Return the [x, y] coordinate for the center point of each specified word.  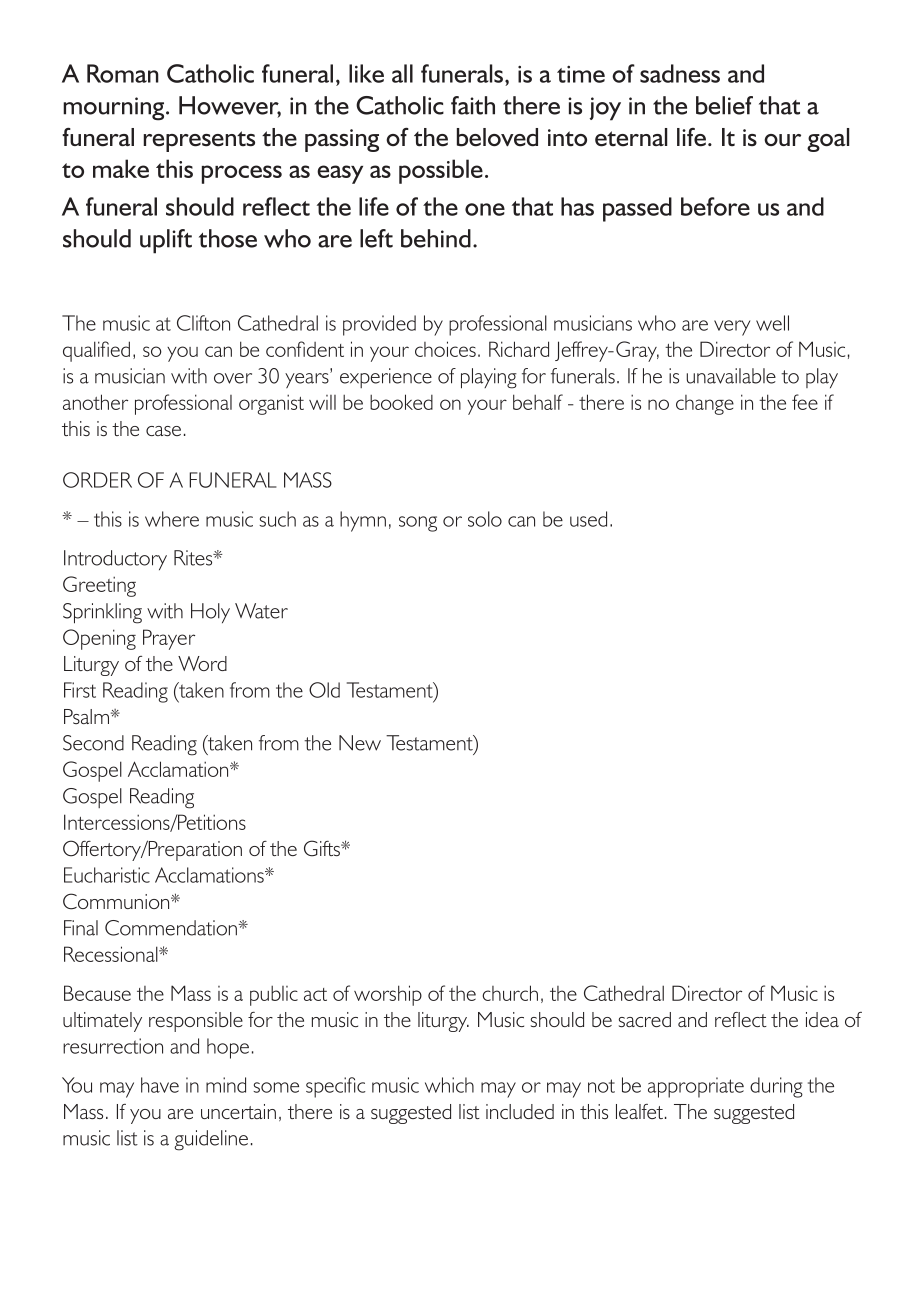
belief [724, 105]
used [588, 519]
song [418, 524]
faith [473, 105]
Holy [210, 613]
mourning [115, 109]
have [160, 1085]
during [776, 1087]
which [449, 1085]
